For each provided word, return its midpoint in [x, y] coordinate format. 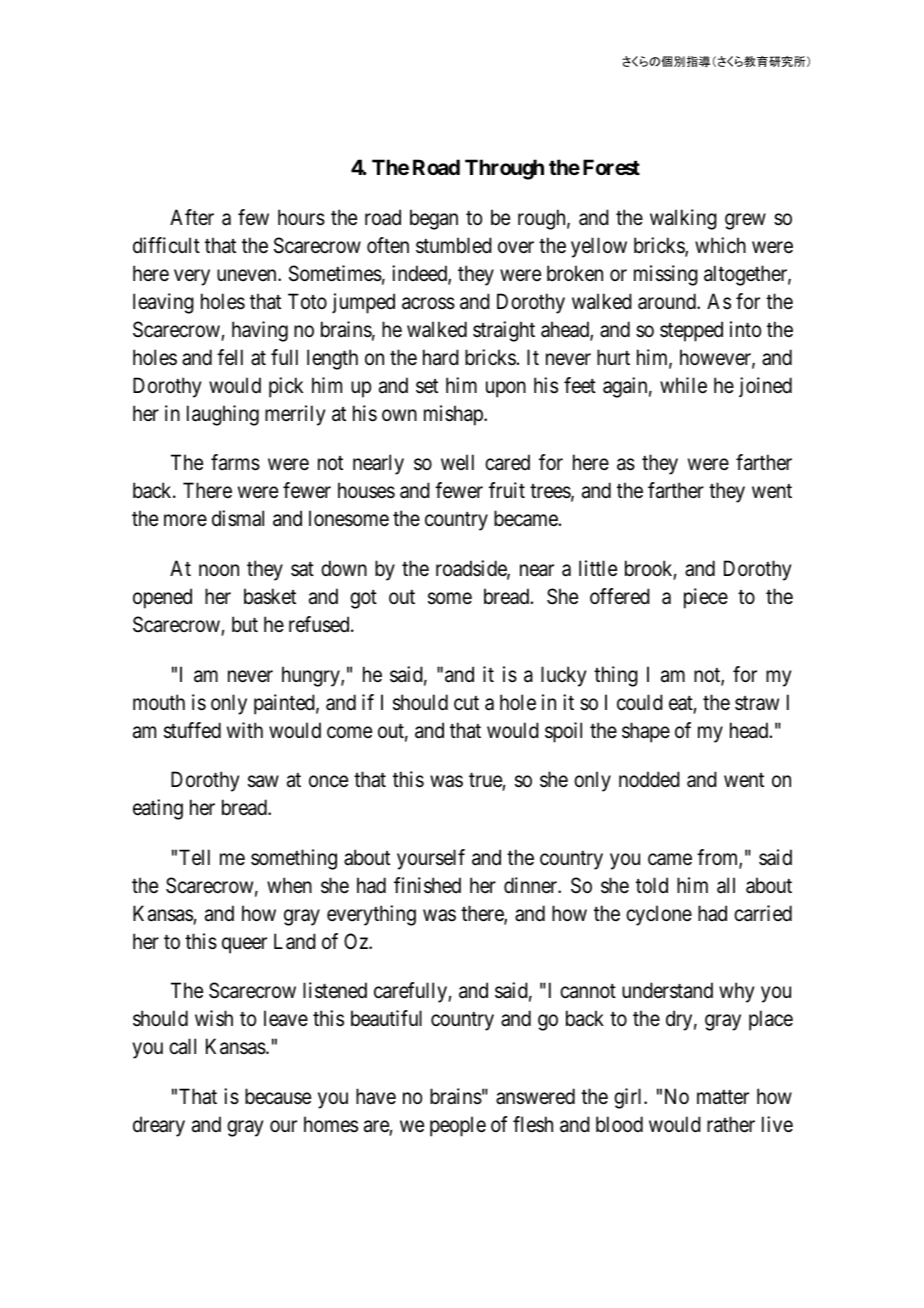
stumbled [454, 245]
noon [219, 570]
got [363, 599]
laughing [223, 415]
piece [706, 598]
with [245, 730]
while [683, 385]
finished [427, 885]
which [720, 245]
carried [763, 913]
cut [466, 703]
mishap [454, 415]
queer [244, 945]
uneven [248, 275]
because [278, 1096]
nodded [649, 779]
